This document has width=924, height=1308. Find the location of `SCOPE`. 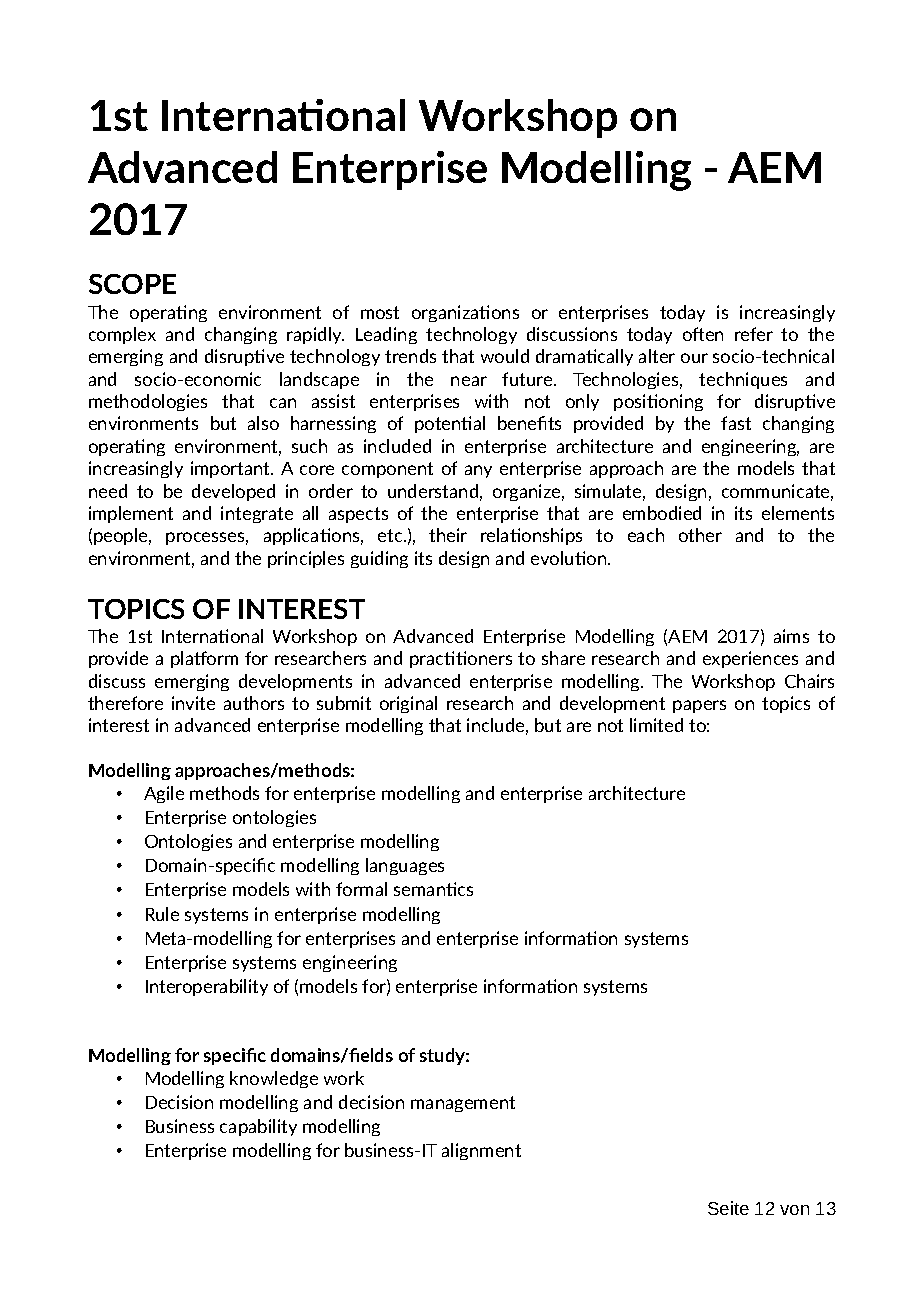

SCOPE is located at coordinates (132, 284).
